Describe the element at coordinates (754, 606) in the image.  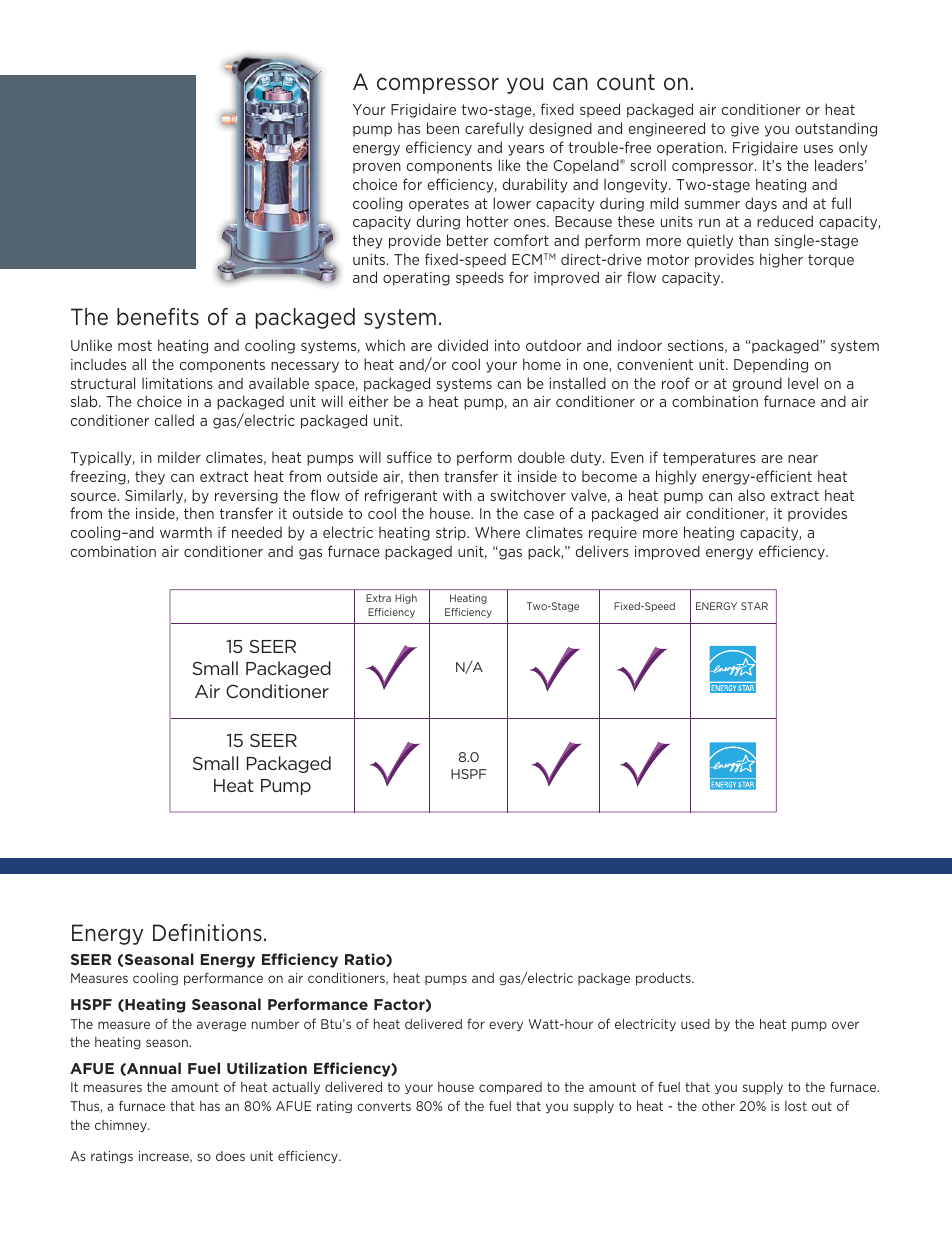
I see `STAR` at that location.
